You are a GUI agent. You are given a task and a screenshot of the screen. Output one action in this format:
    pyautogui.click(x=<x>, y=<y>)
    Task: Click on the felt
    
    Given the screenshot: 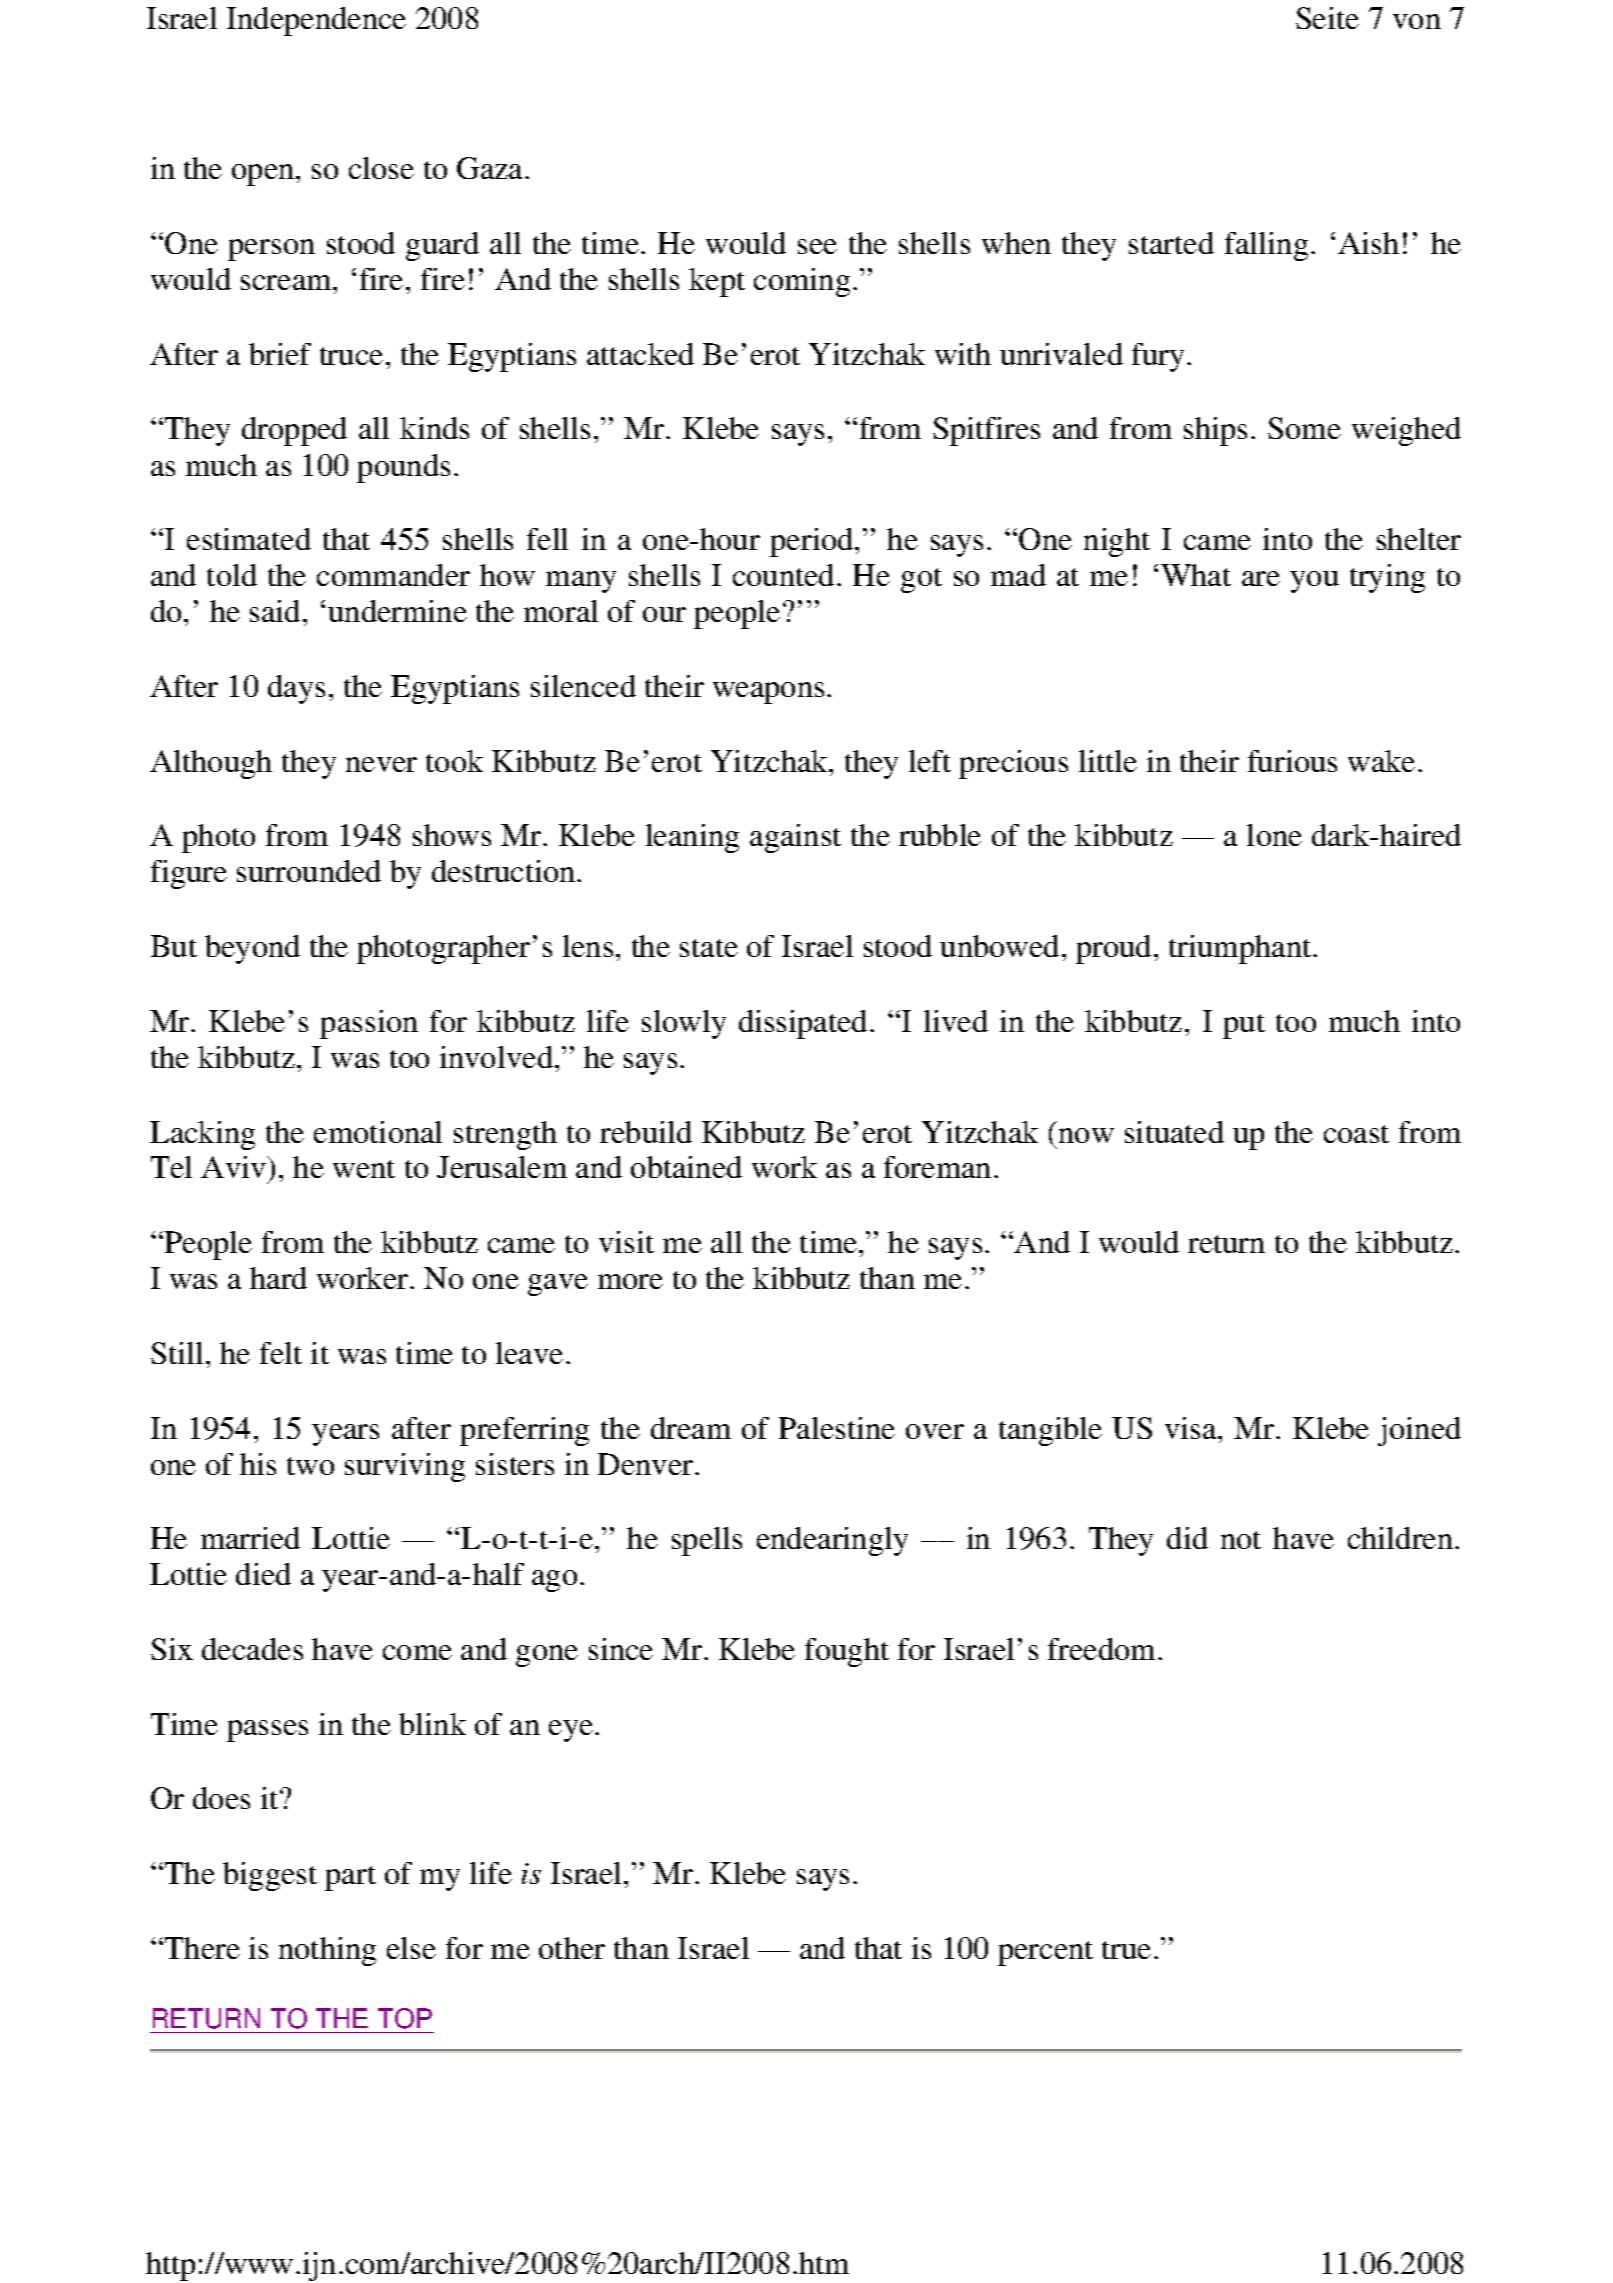 What is the action you would take?
    pyautogui.click(x=281, y=1353)
